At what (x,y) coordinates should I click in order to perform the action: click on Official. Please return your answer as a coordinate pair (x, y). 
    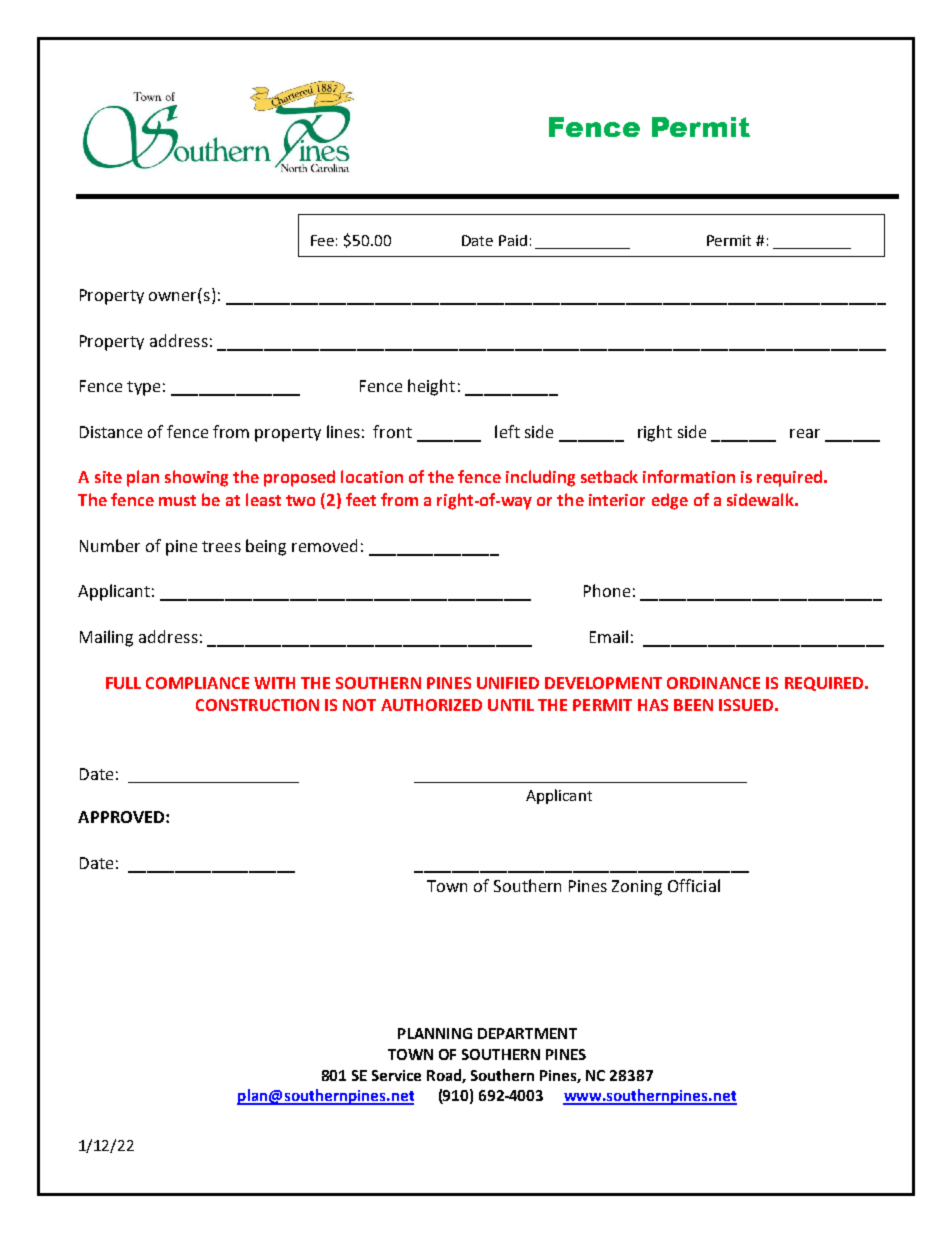
    Looking at the image, I should click on (694, 885).
